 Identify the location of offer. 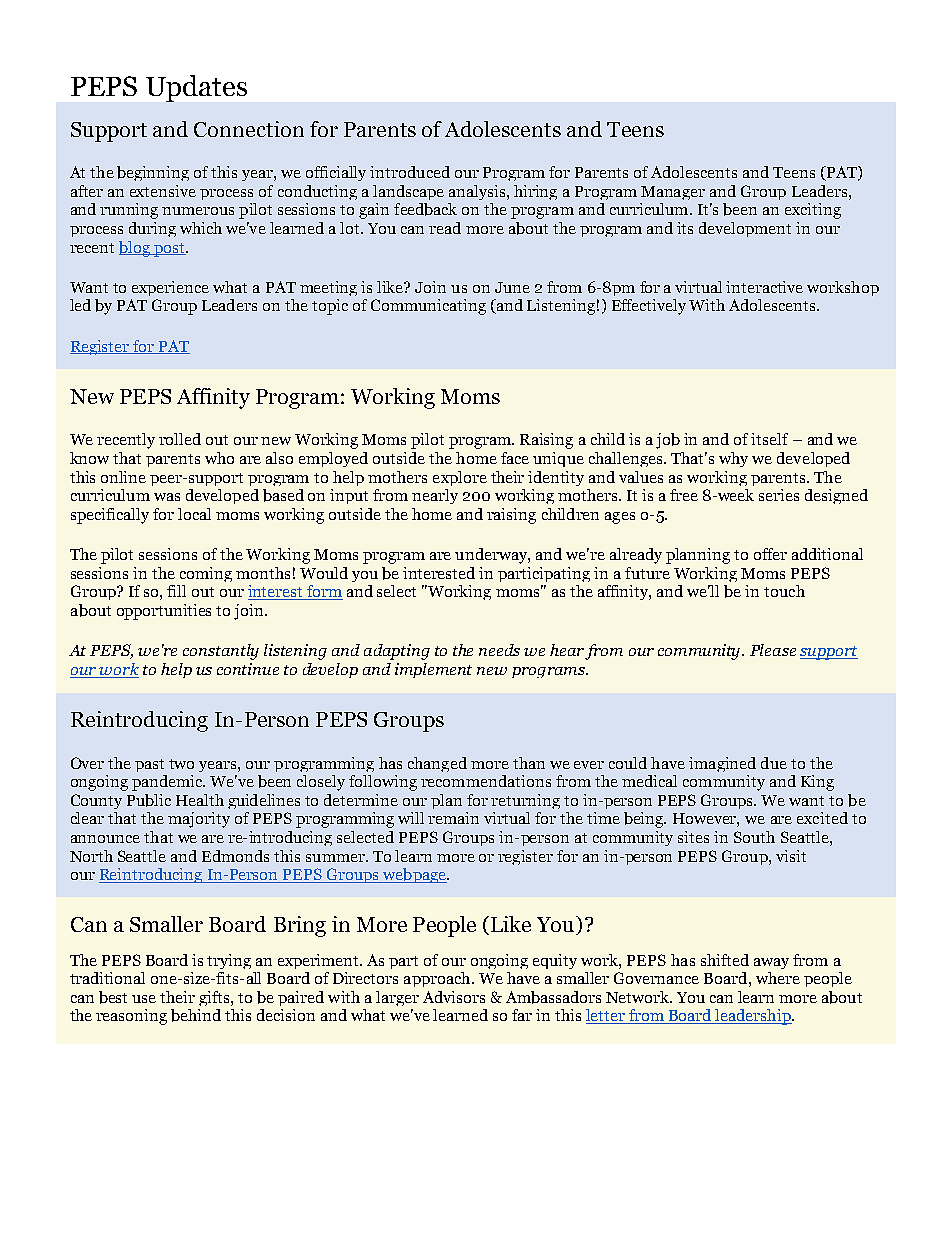
(770, 554).
